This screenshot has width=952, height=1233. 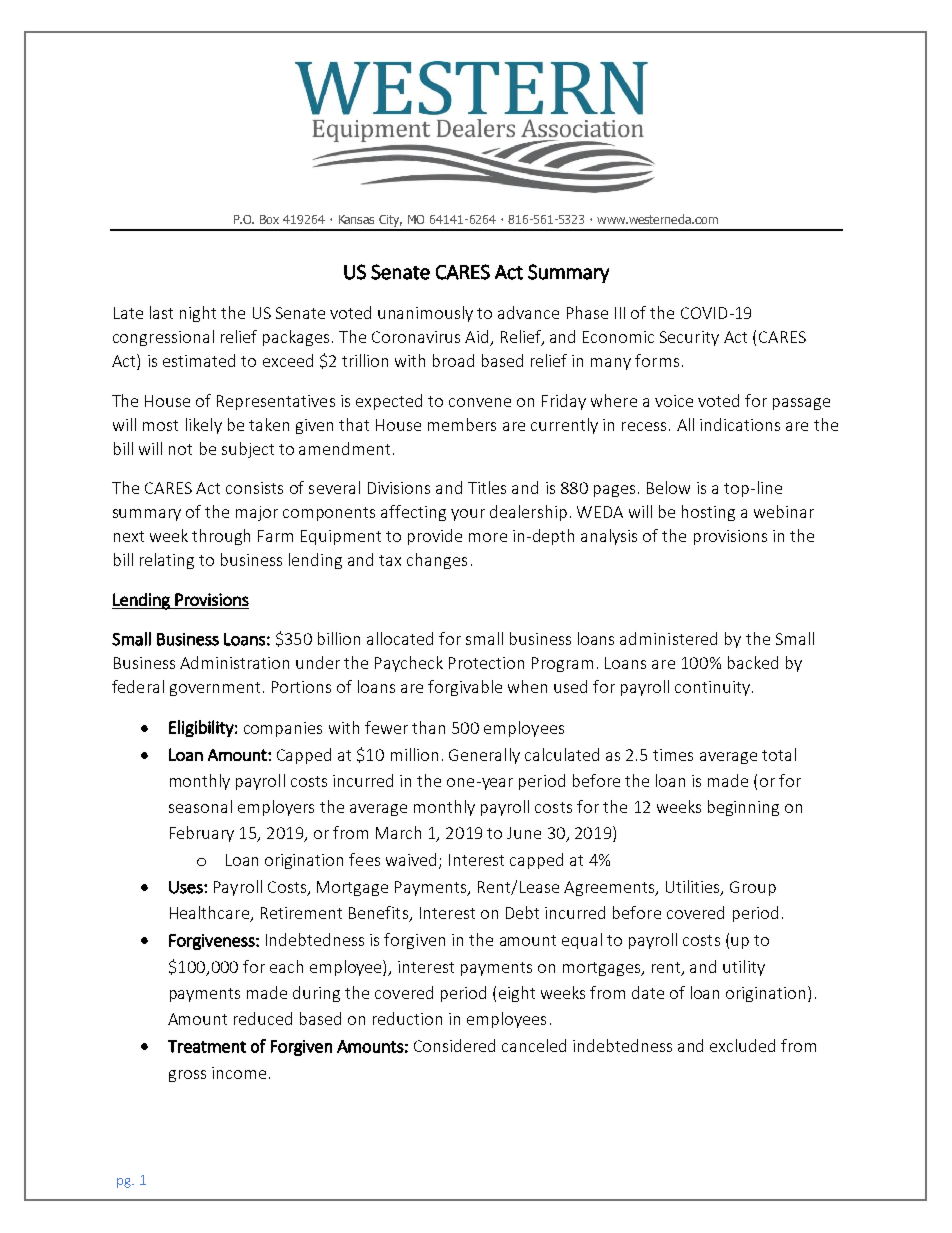 I want to click on III, so click(x=620, y=313).
